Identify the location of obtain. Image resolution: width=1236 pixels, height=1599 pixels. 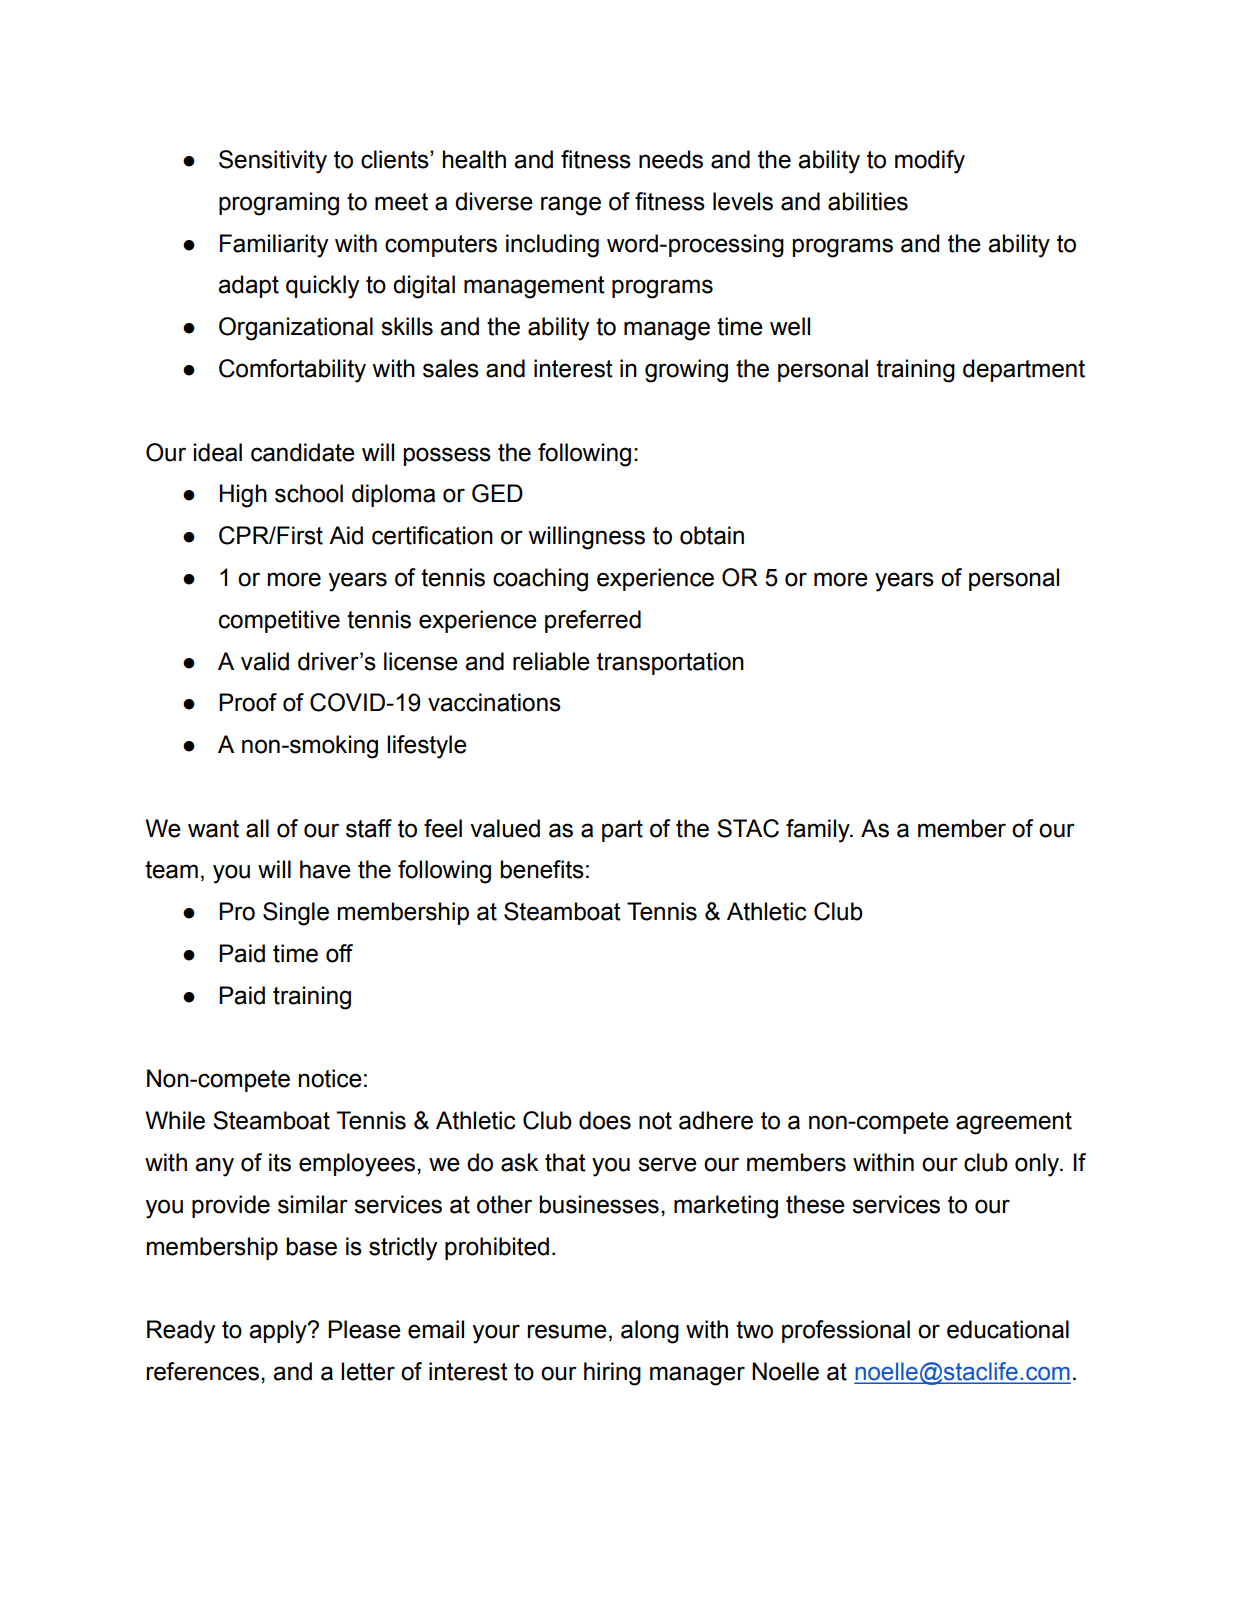
(712, 535).
